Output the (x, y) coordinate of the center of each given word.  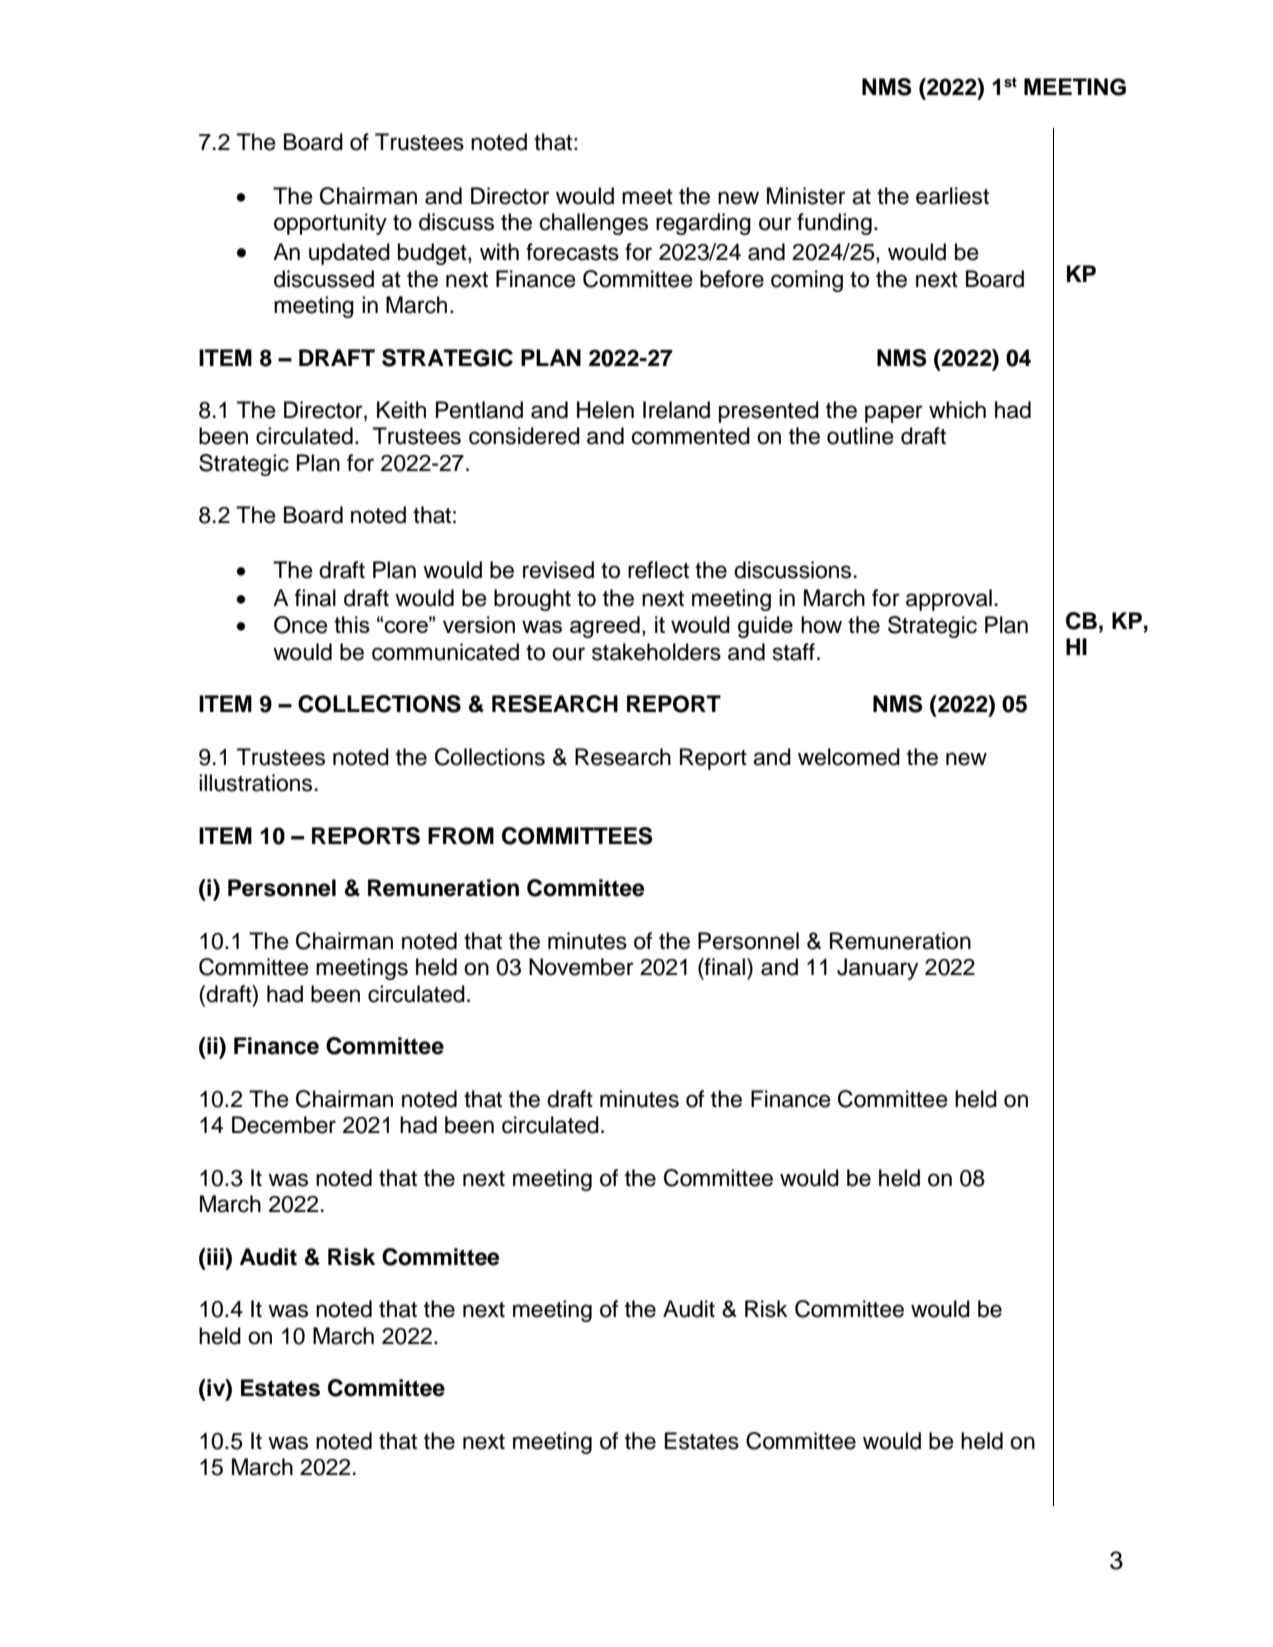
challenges (594, 224)
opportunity (330, 224)
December (284, 1125)
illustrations (255, 783)
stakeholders (656, 652)
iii (215, 1256)
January (877, 969)
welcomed (849, 757)
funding (834, 224)
